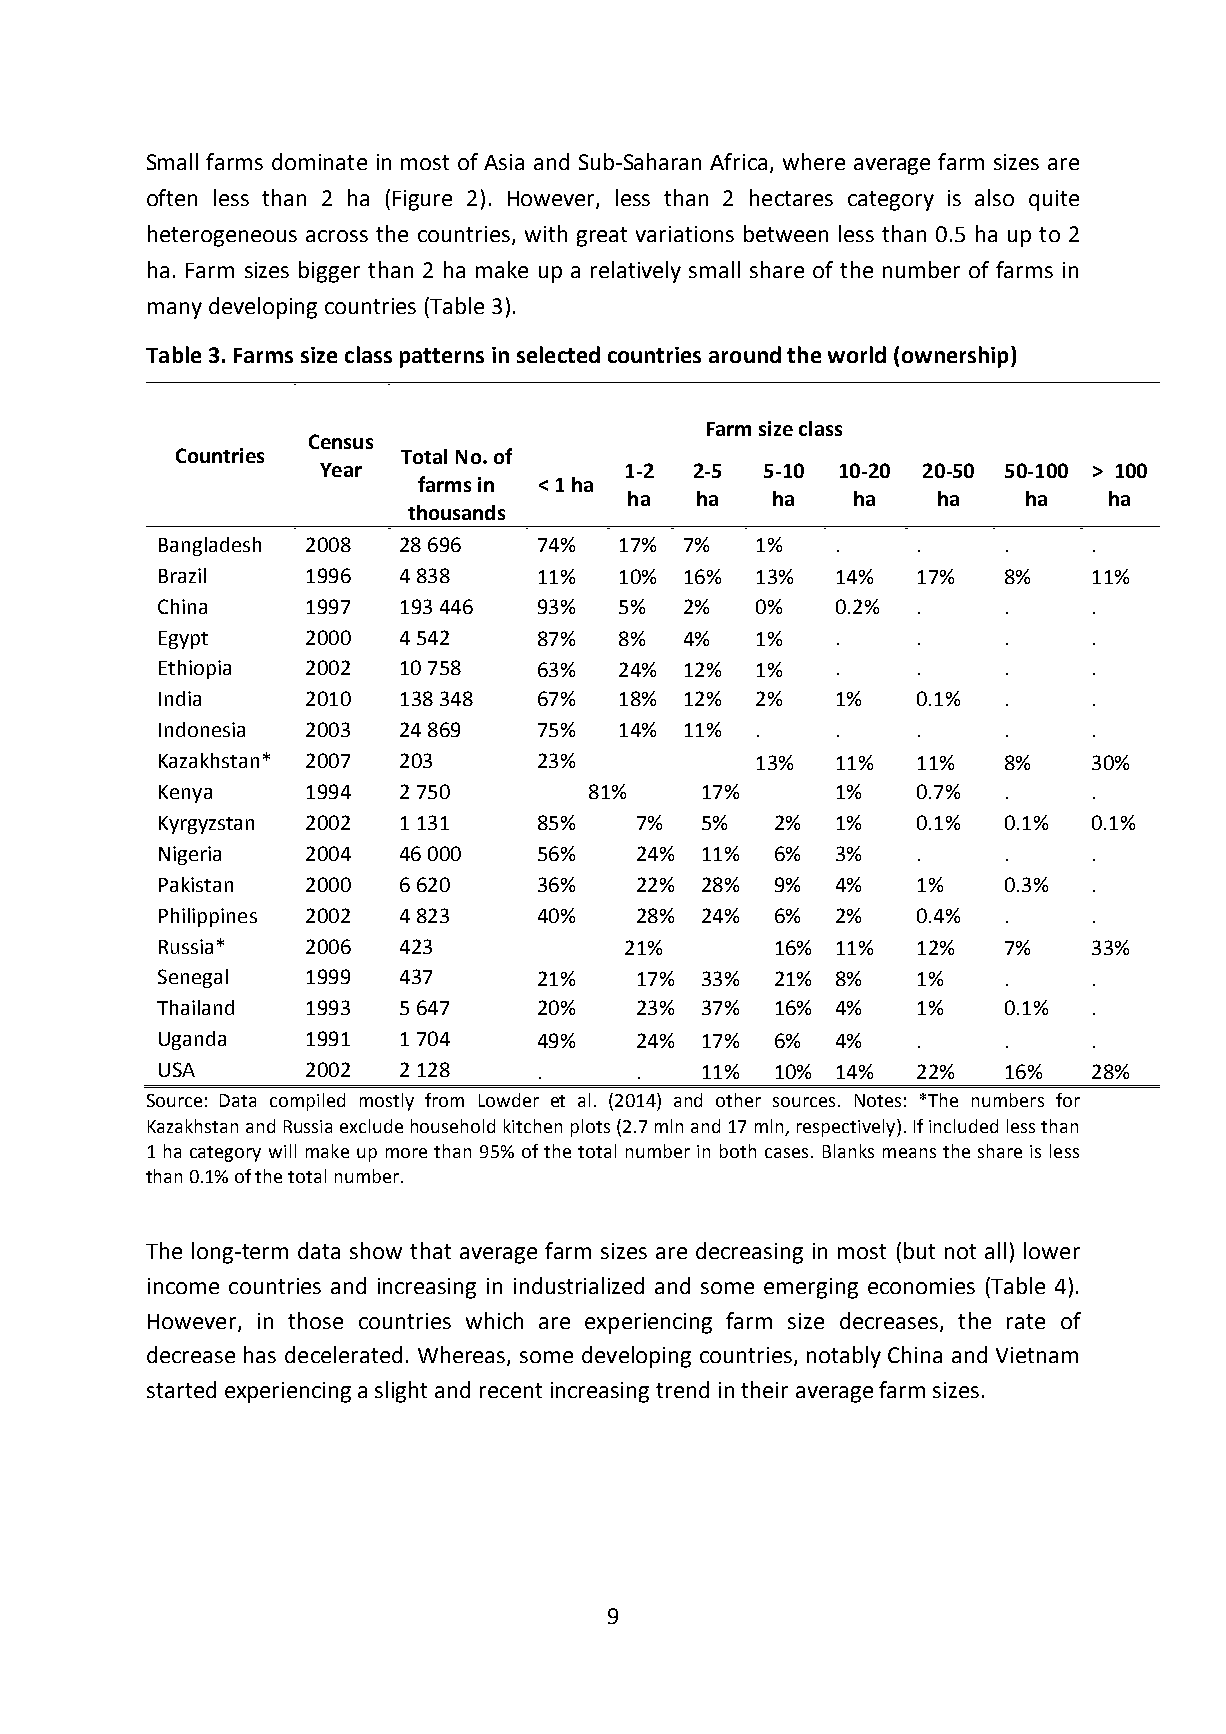  Describe the element at coordinates (456, 512) in the image. I see `thousands` at that location.
